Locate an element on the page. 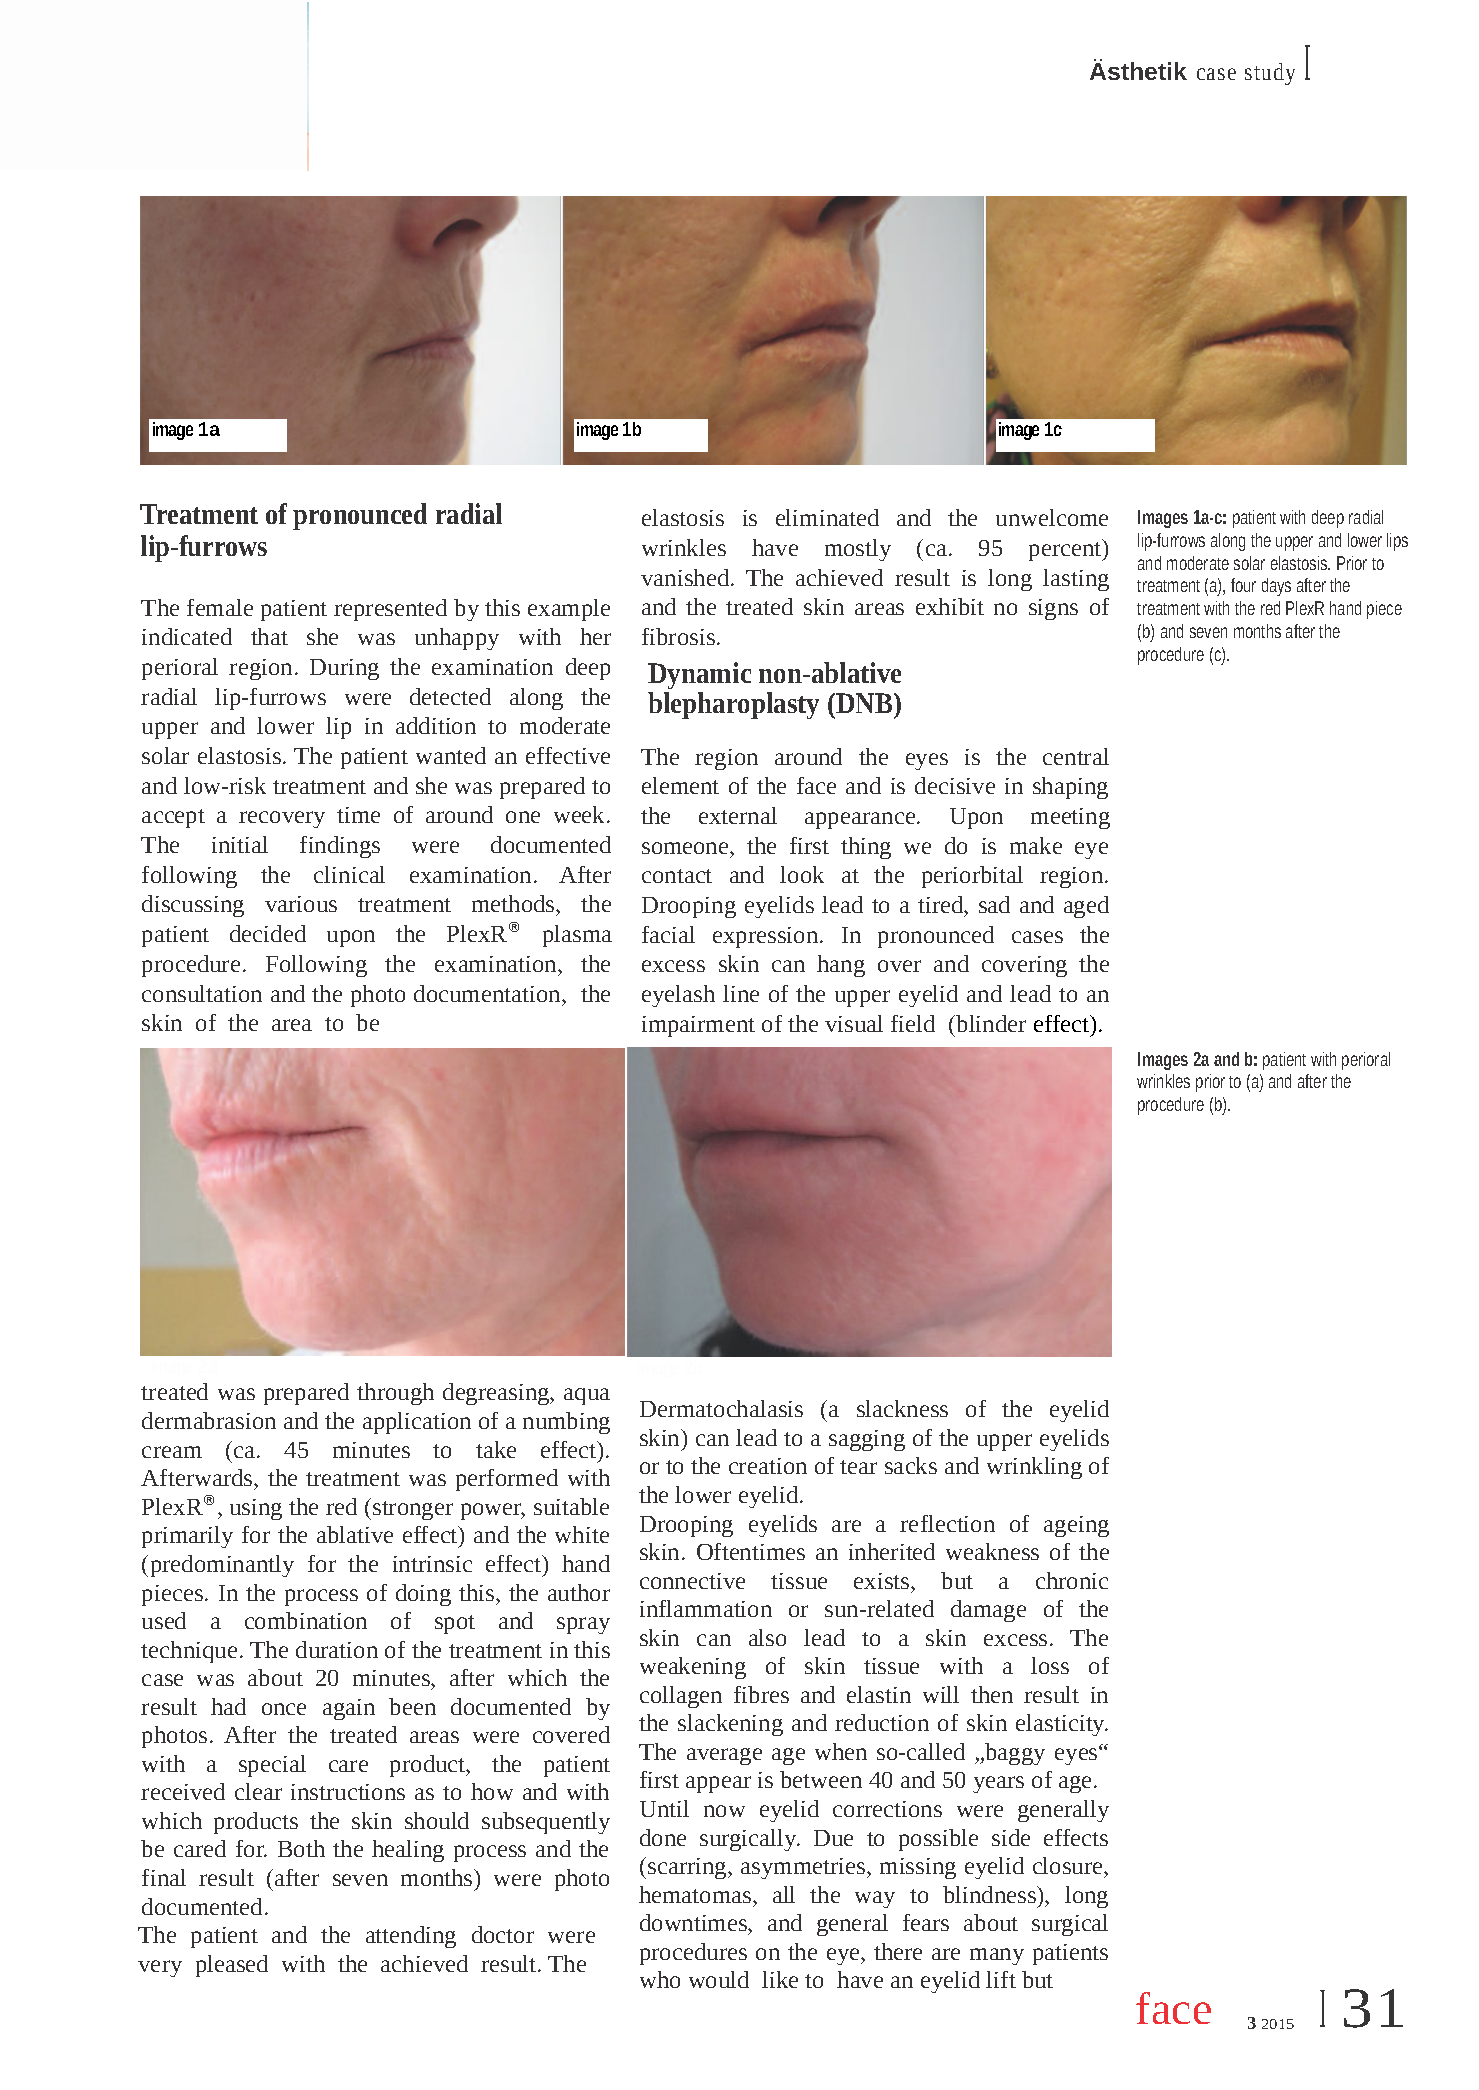 The width and height of the document is (1479, 2090). Both is located at coordinates (301, 1848).
